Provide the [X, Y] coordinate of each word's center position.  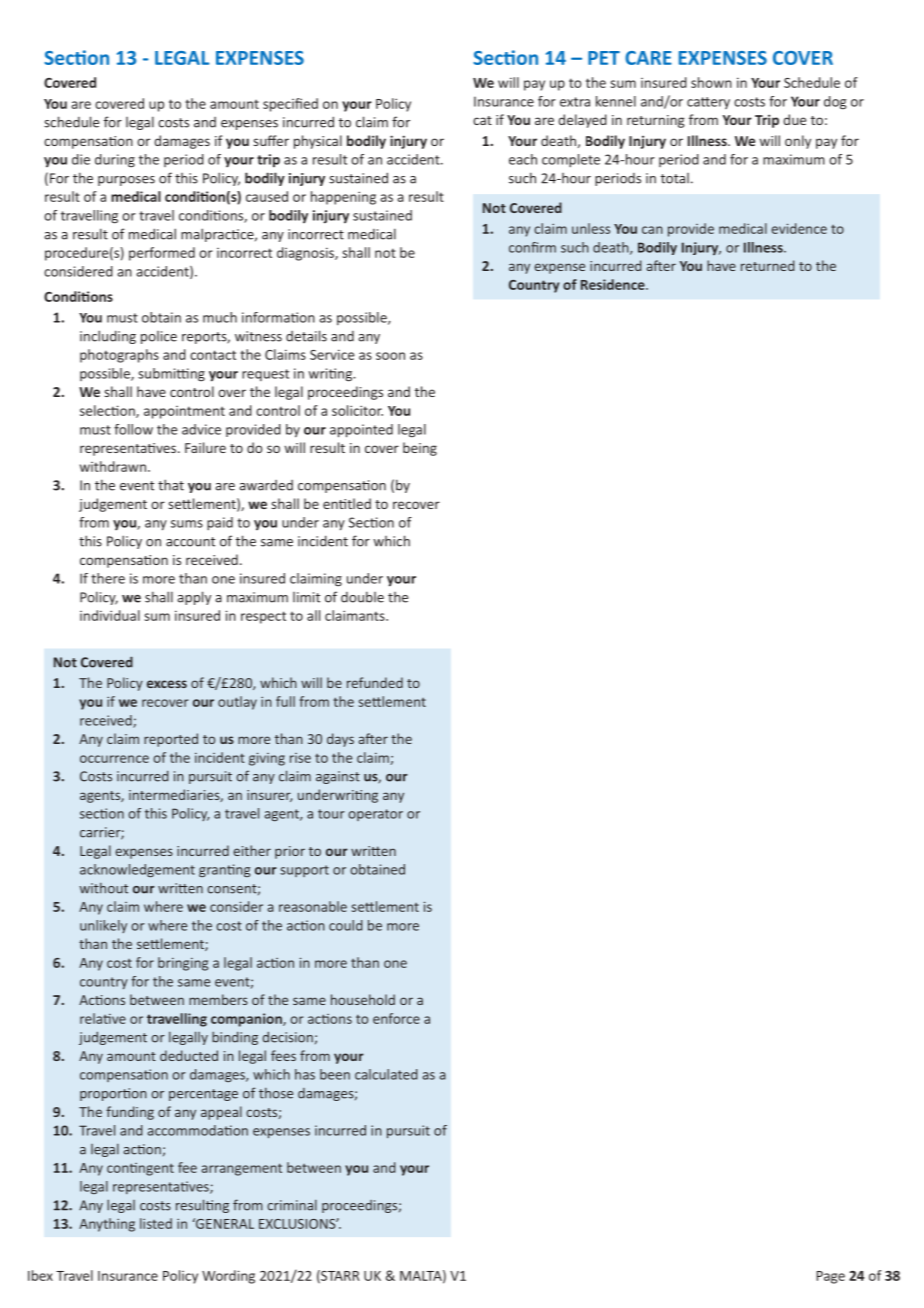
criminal [292, 1205]
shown [711, 82]
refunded [375, 682]
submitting [171, 375]
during [115, 161]
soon [390, 356]
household [363, 999]
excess [167, 684]
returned [768, 265]
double [362, 597]
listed [156, 1223]
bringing [183, 964]
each [523, 159]
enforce [396, 1018]
